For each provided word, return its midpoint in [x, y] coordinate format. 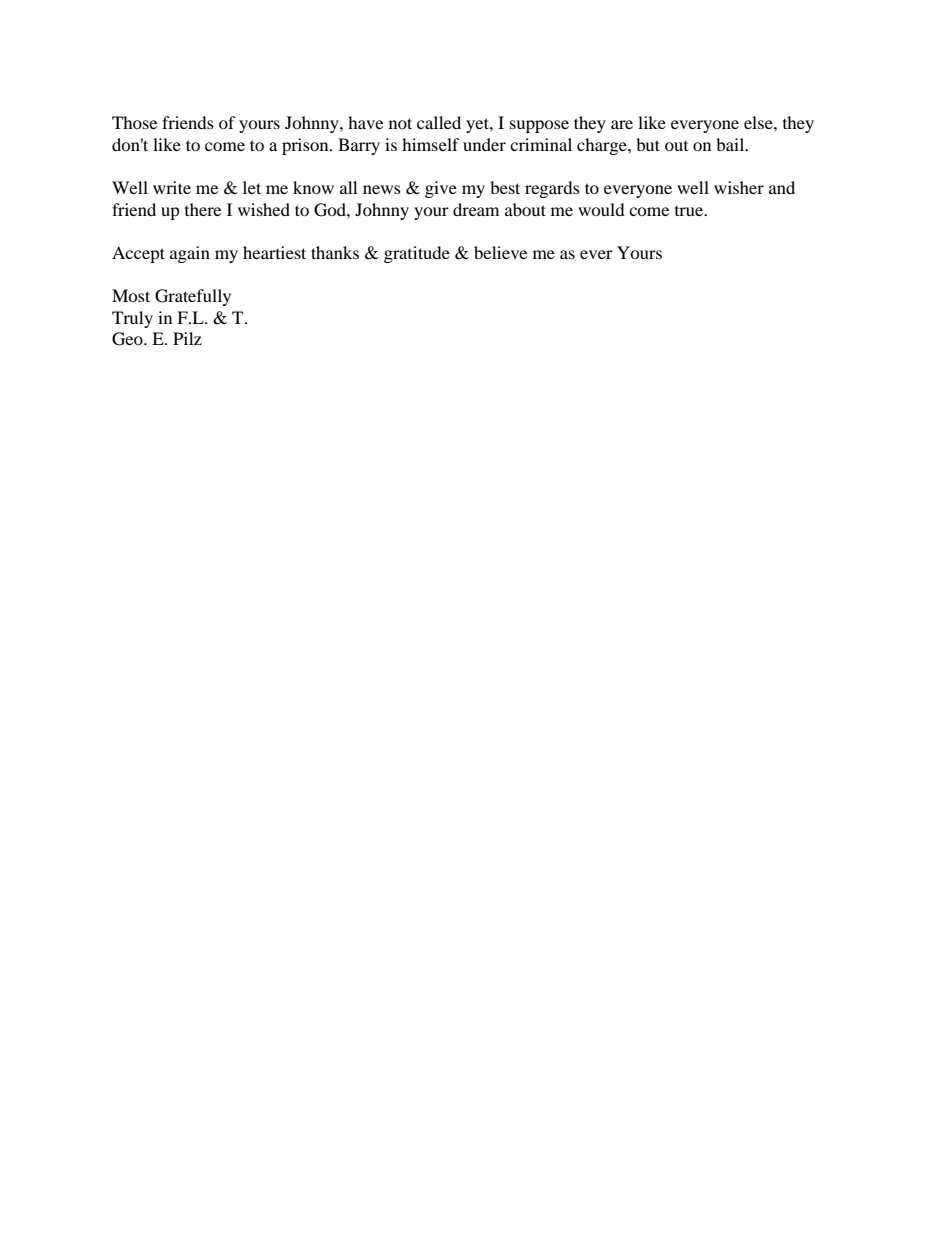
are [622, 124]
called [439, 122]
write [172, 187]
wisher [739, 187]
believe [500, 252]
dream [476, 209]
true [690, 211]
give [441, 189]
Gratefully [193, 297]
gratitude [417, 254]
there [203, 209]
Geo [128, 339]
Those [134, 122]
